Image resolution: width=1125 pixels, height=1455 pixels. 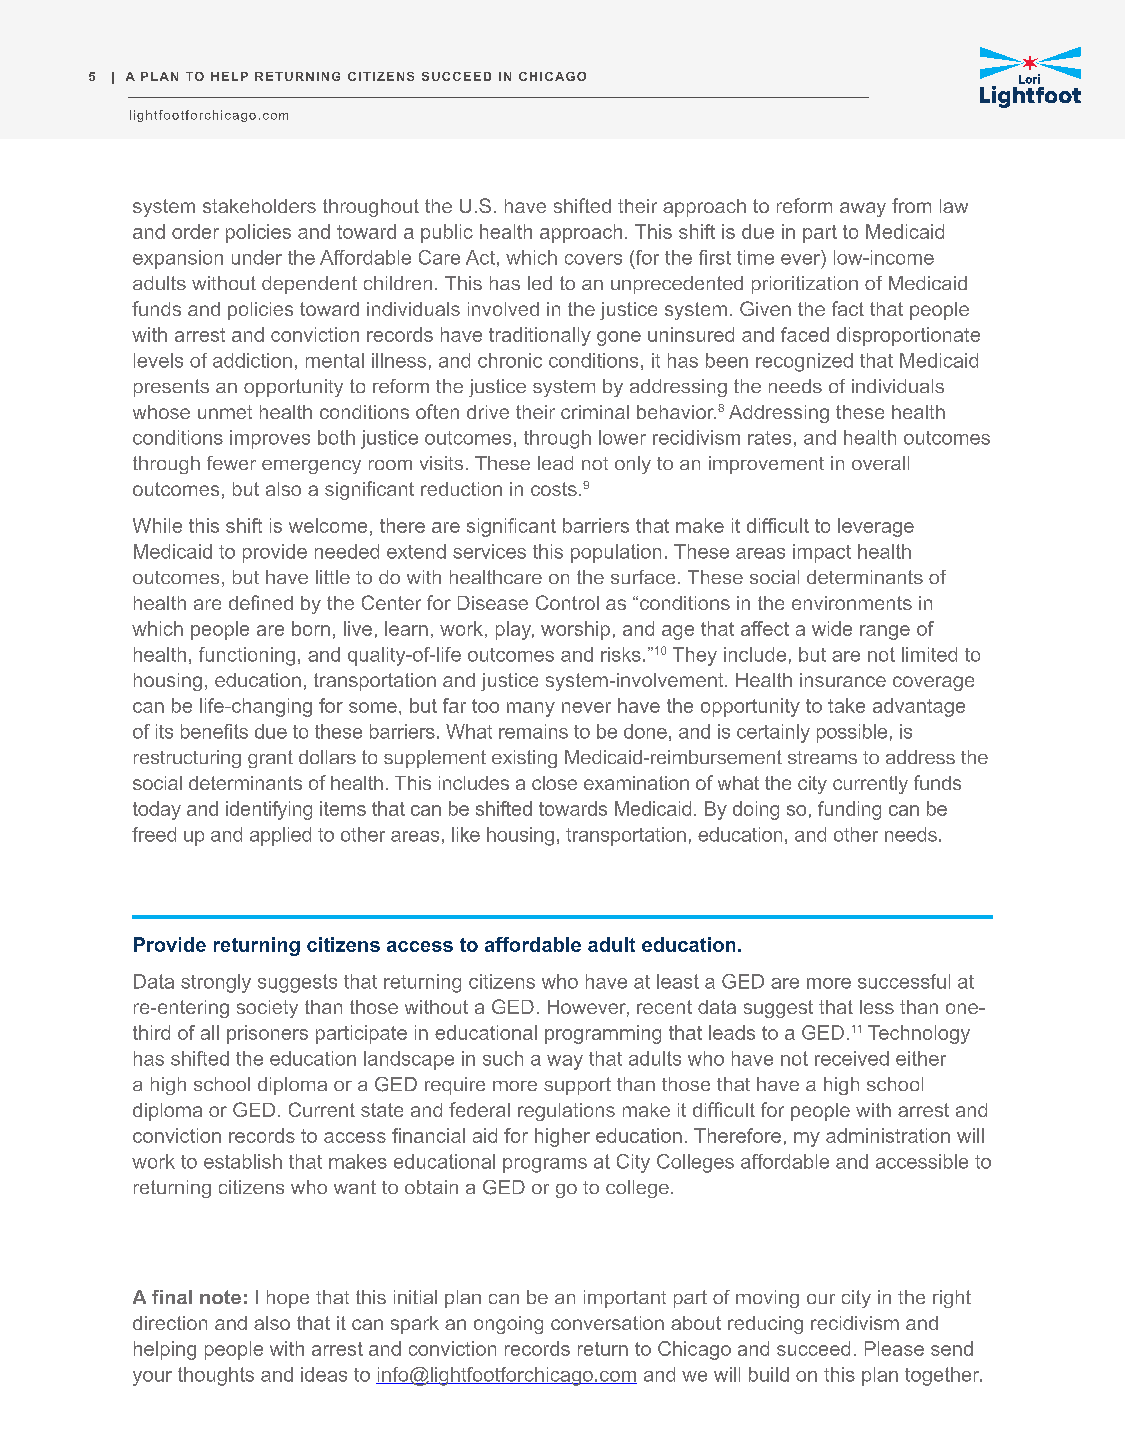 I want to click on under, so click(x=257, y=257).
